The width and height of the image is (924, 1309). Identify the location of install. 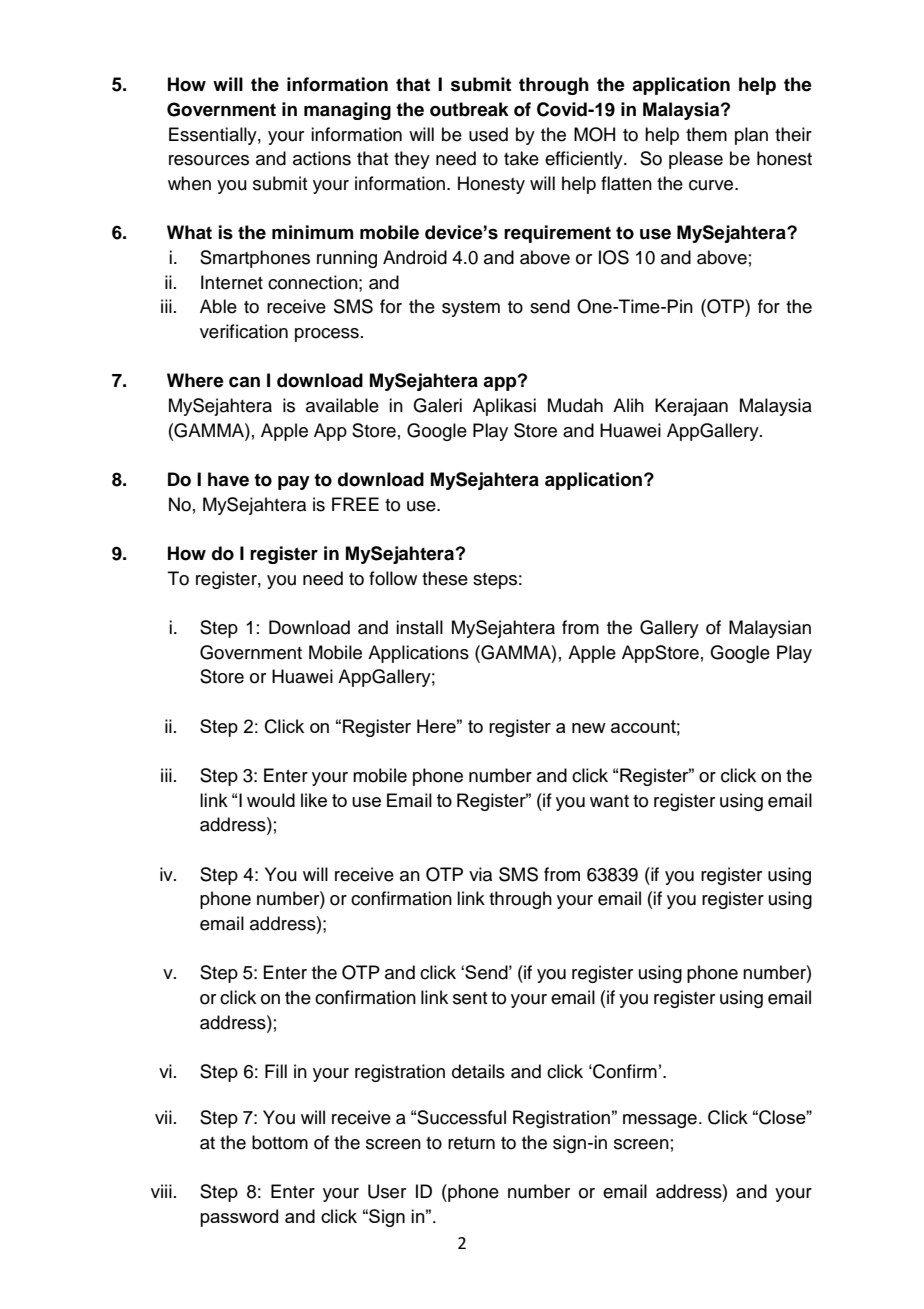
(419, 627).
